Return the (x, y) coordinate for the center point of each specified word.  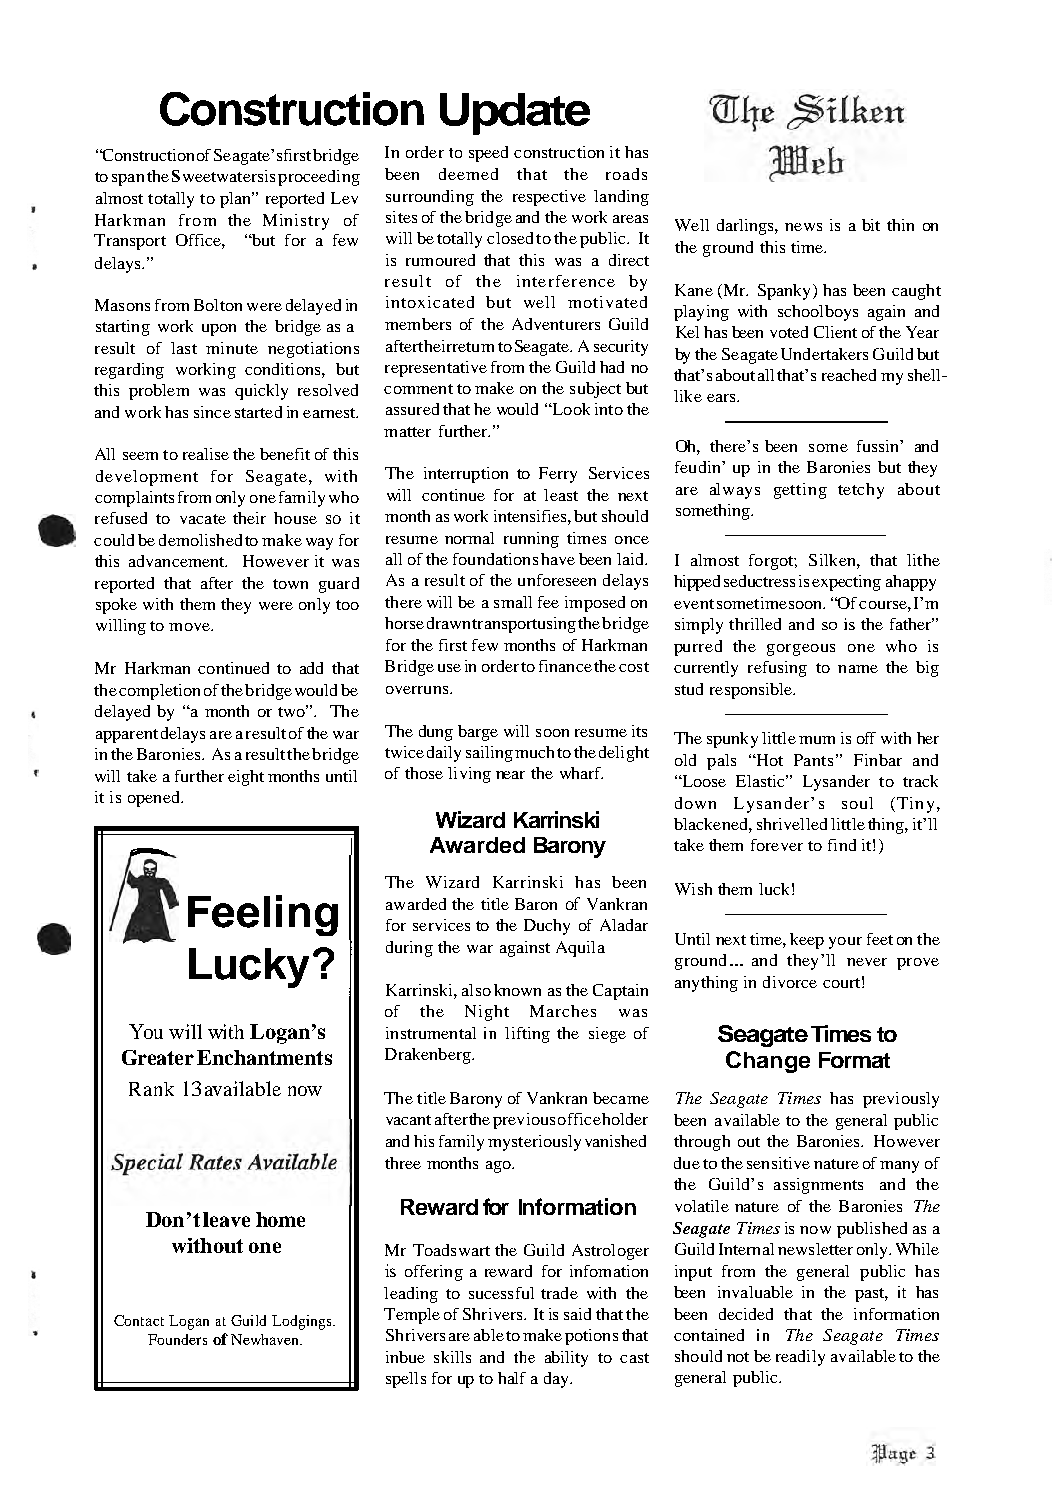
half (512, 1378)
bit (871, 225)
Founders (177, 1339)
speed (488, 154)
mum (817, 740)
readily (800, 1358)
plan (236, 200)
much (534, 752)
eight (246, 778)
